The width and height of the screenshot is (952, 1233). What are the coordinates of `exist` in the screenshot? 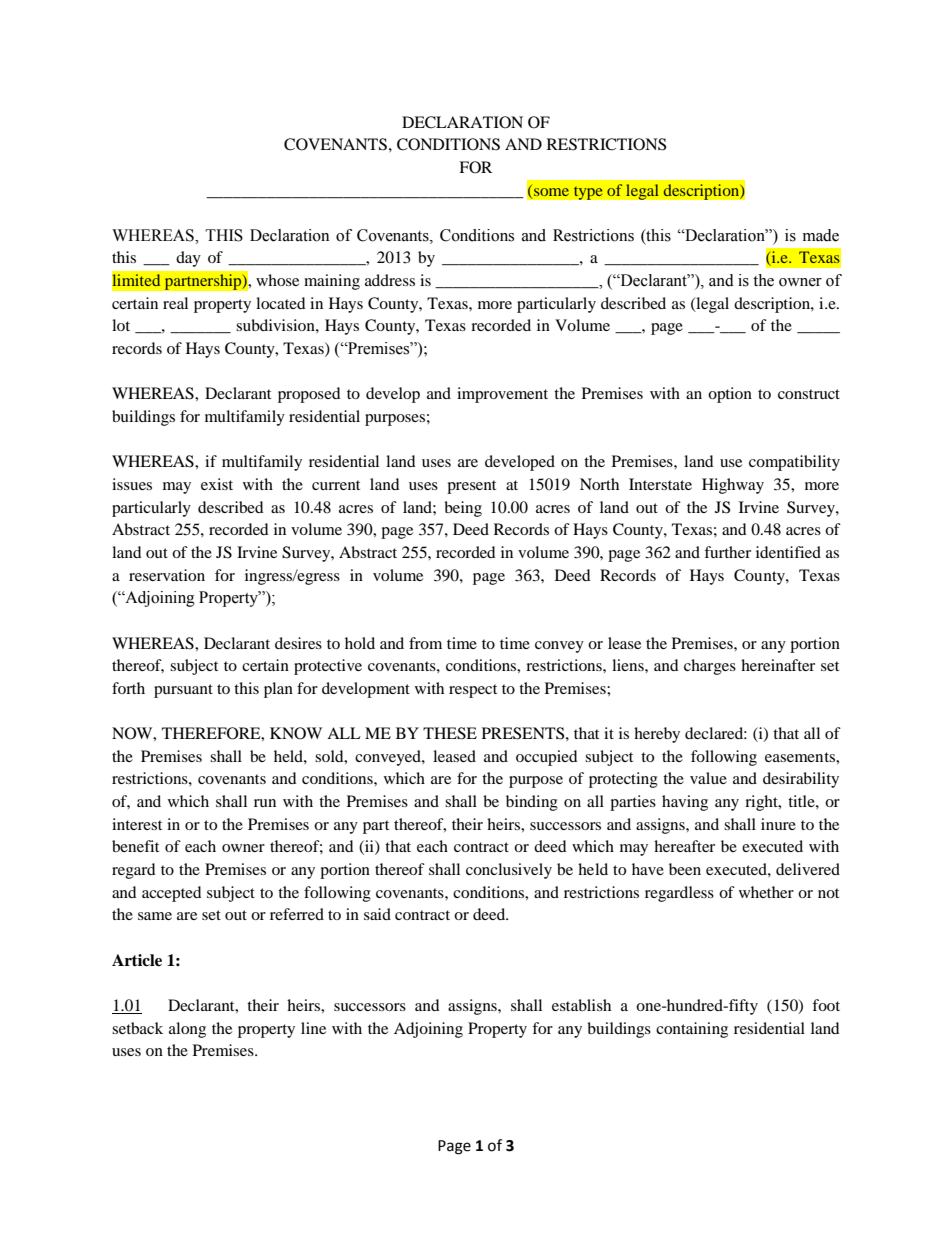 It's located at (217, 484).
